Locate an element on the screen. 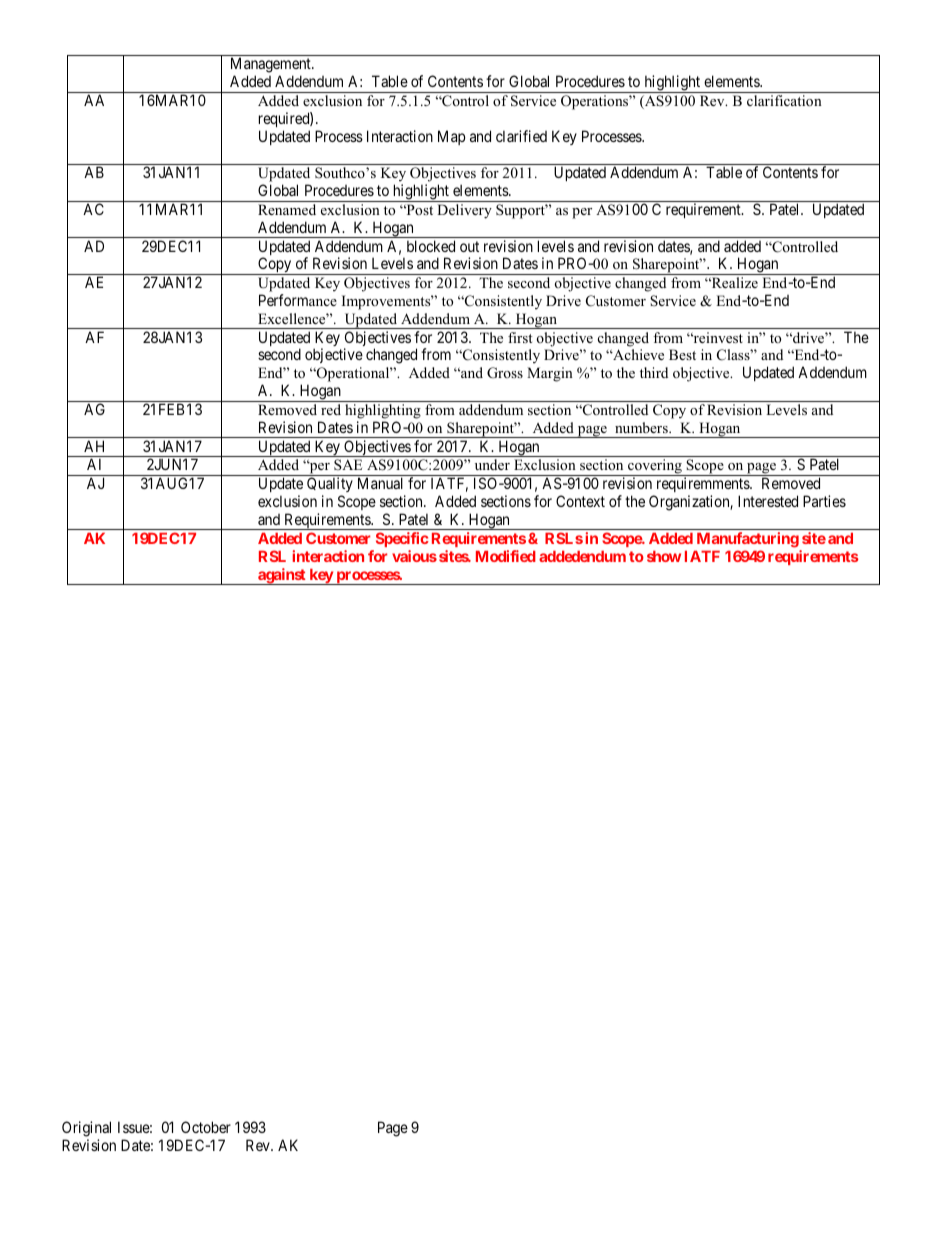 The height and width of the screenshot is (1233, 952). Modified is located at coordinates (506, 556).
